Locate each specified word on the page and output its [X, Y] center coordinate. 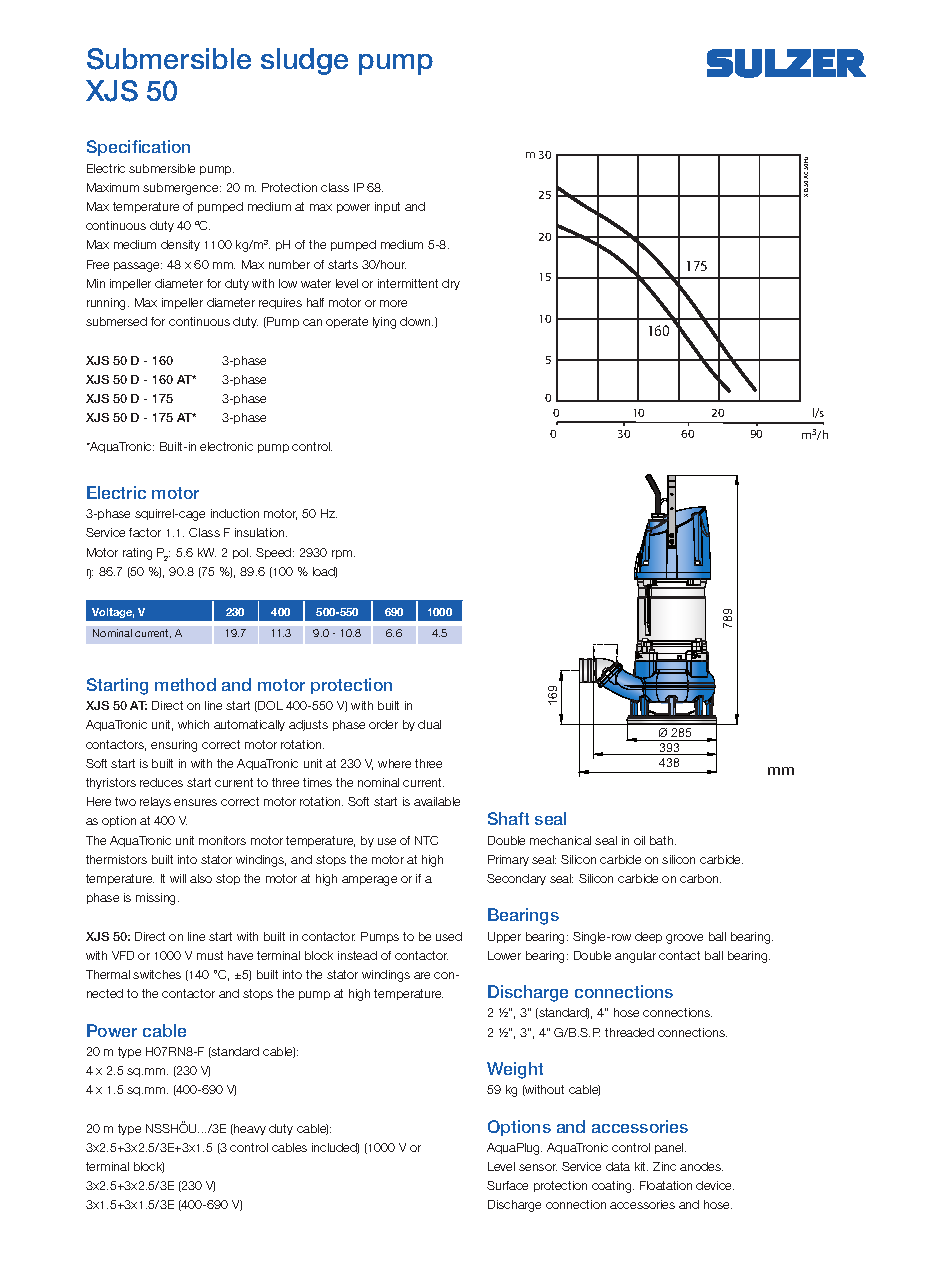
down [416, 321]
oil [639, 840]
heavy [249, 1129]
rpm [343, 554]
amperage [369, 881]
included [335, 1148]
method [185, 684]
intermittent [408, 283]
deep [648, 937]
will [178, 878]
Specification [138, 148]
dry [451, 284]
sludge [304, 61]
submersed [116, 321]
